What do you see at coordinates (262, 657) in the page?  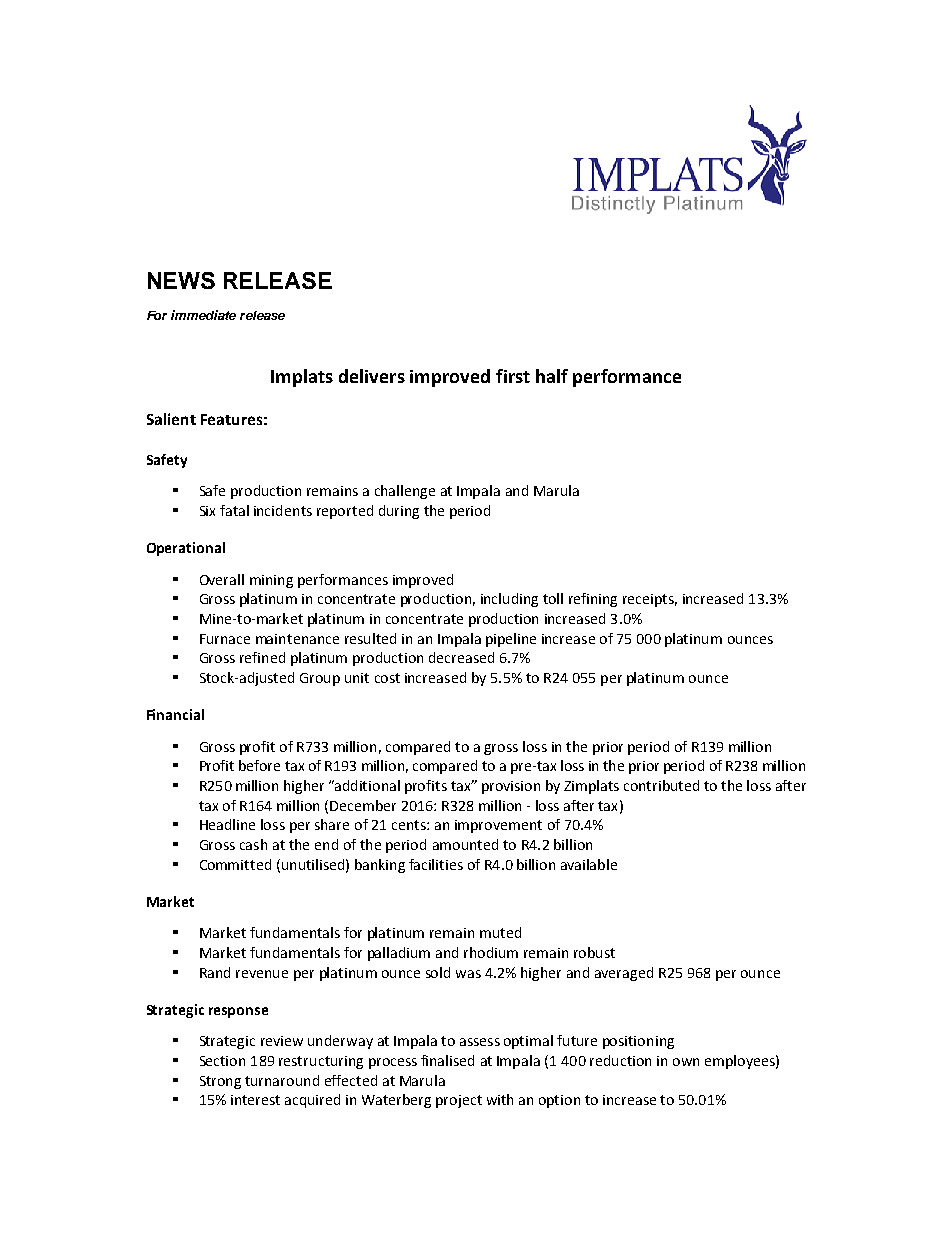 I see `refined` at bounding box center [262, 657].
